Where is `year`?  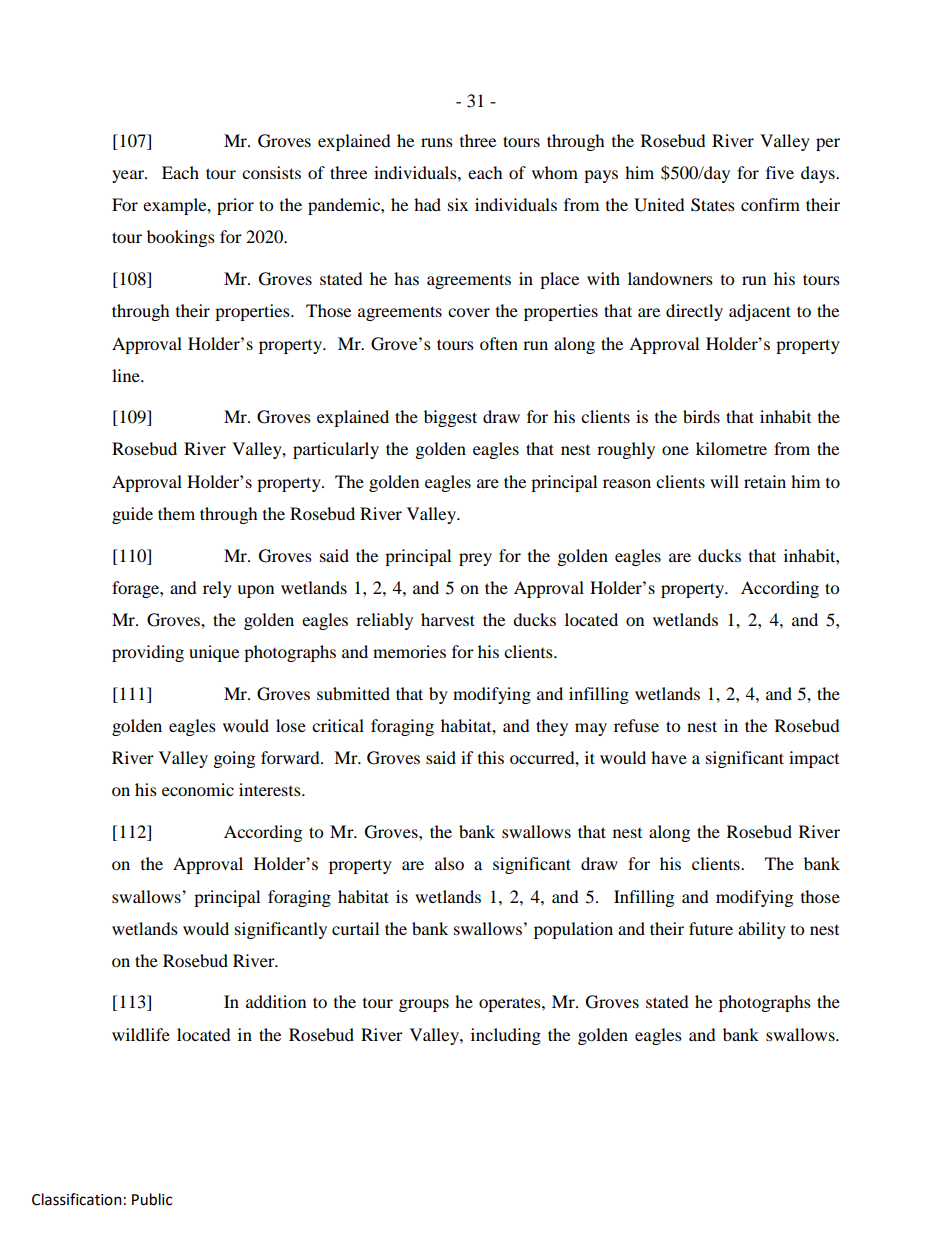
year is located at coordinates (129, 176).
